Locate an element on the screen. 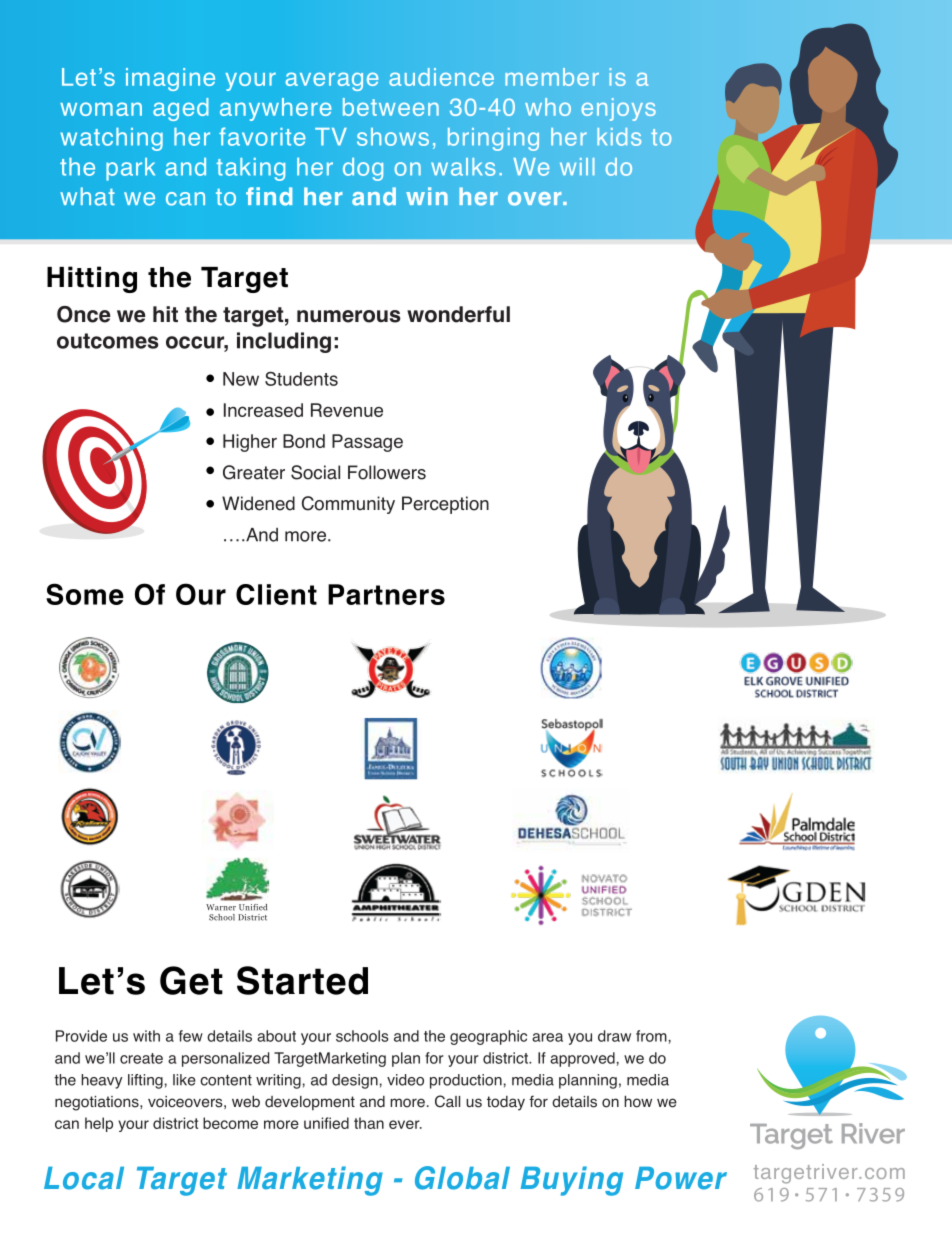  Perception is located at coordinates (445, 505).
